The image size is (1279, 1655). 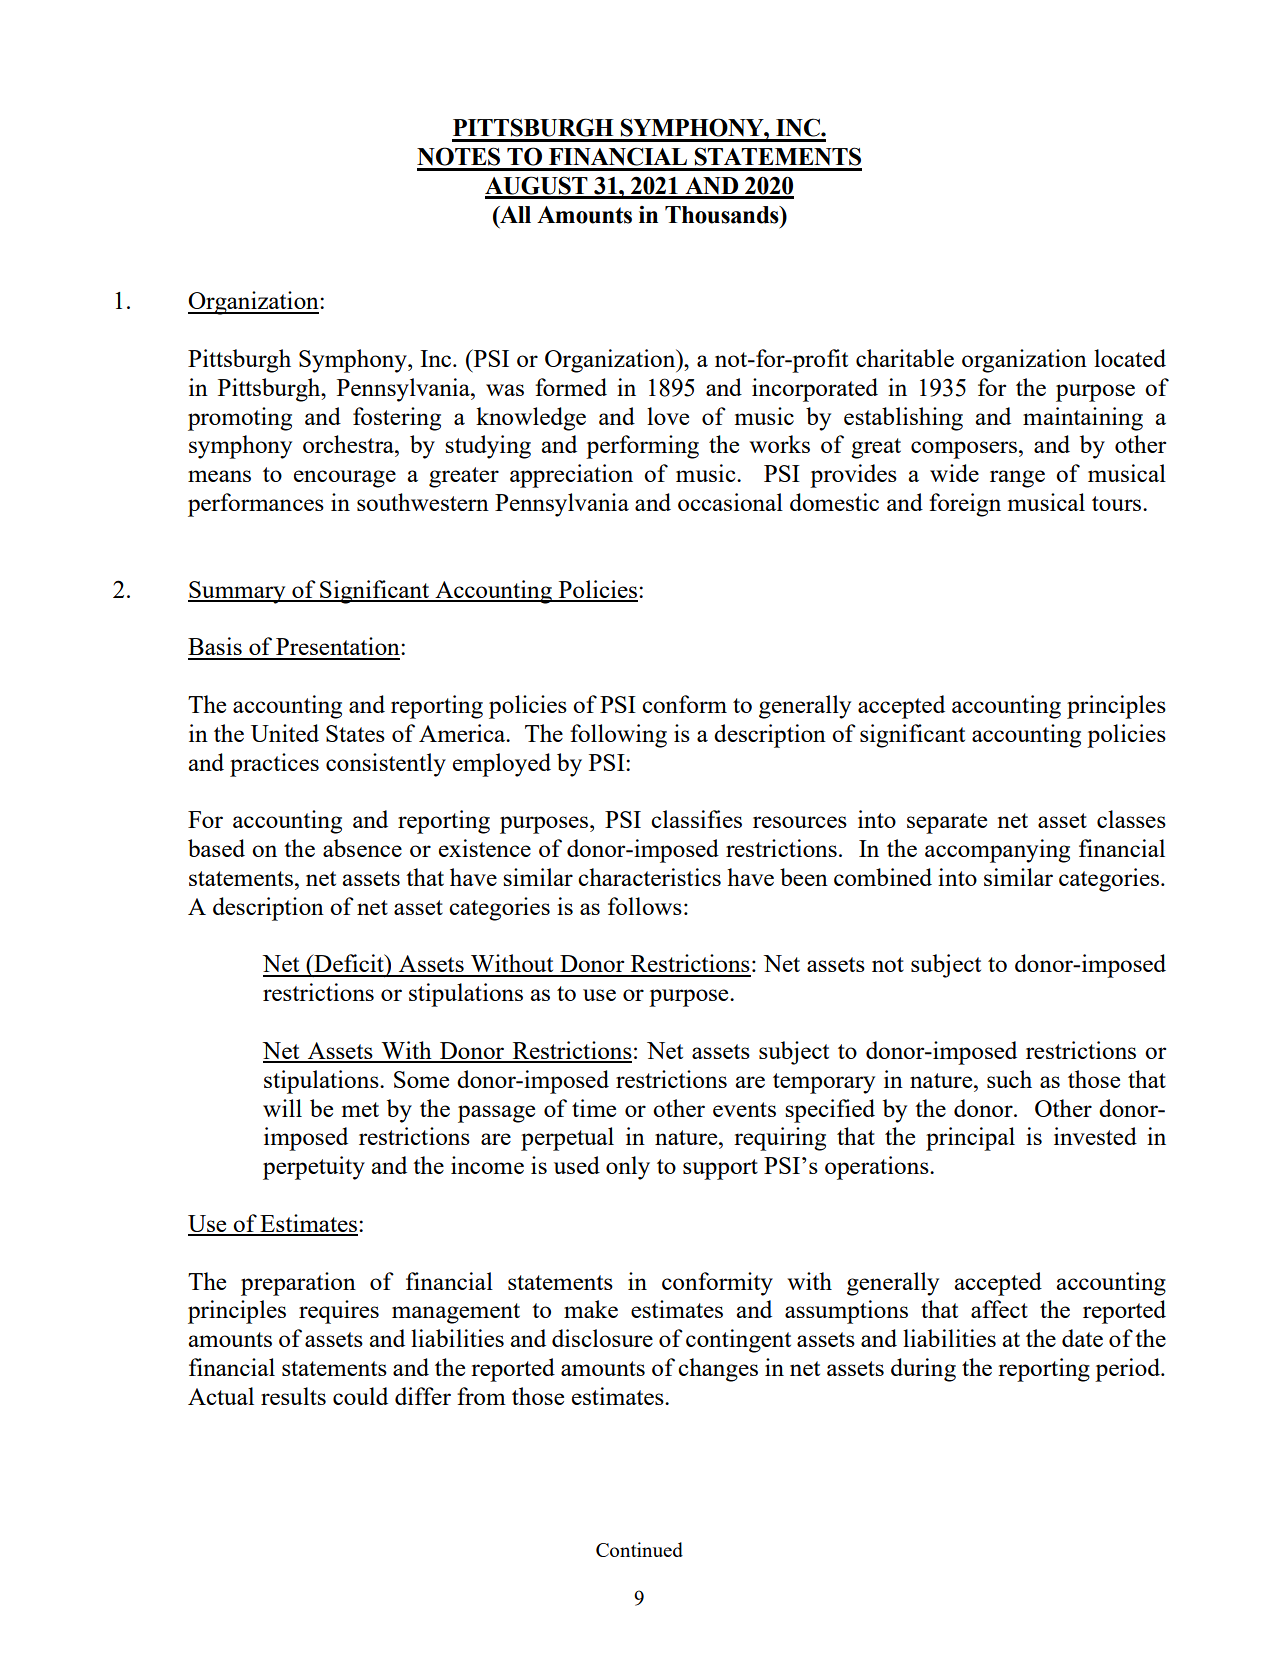 What do you see at coordinates (360, 1109) in the screenshot?
I see `met` at bounding box center [360, 1109].
